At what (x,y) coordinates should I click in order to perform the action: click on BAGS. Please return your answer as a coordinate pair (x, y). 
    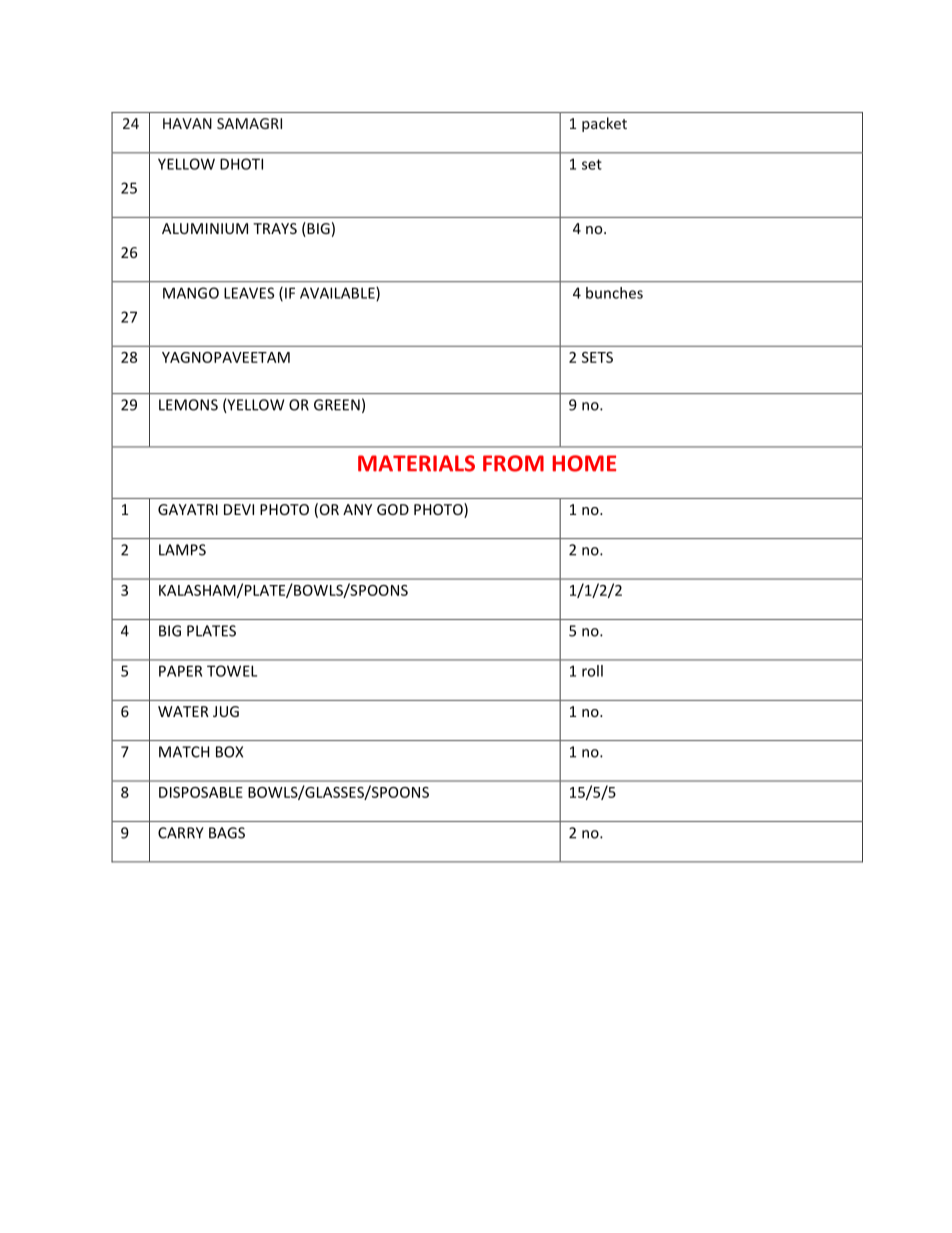
    Looking at the image, I should click on (227, 833).
